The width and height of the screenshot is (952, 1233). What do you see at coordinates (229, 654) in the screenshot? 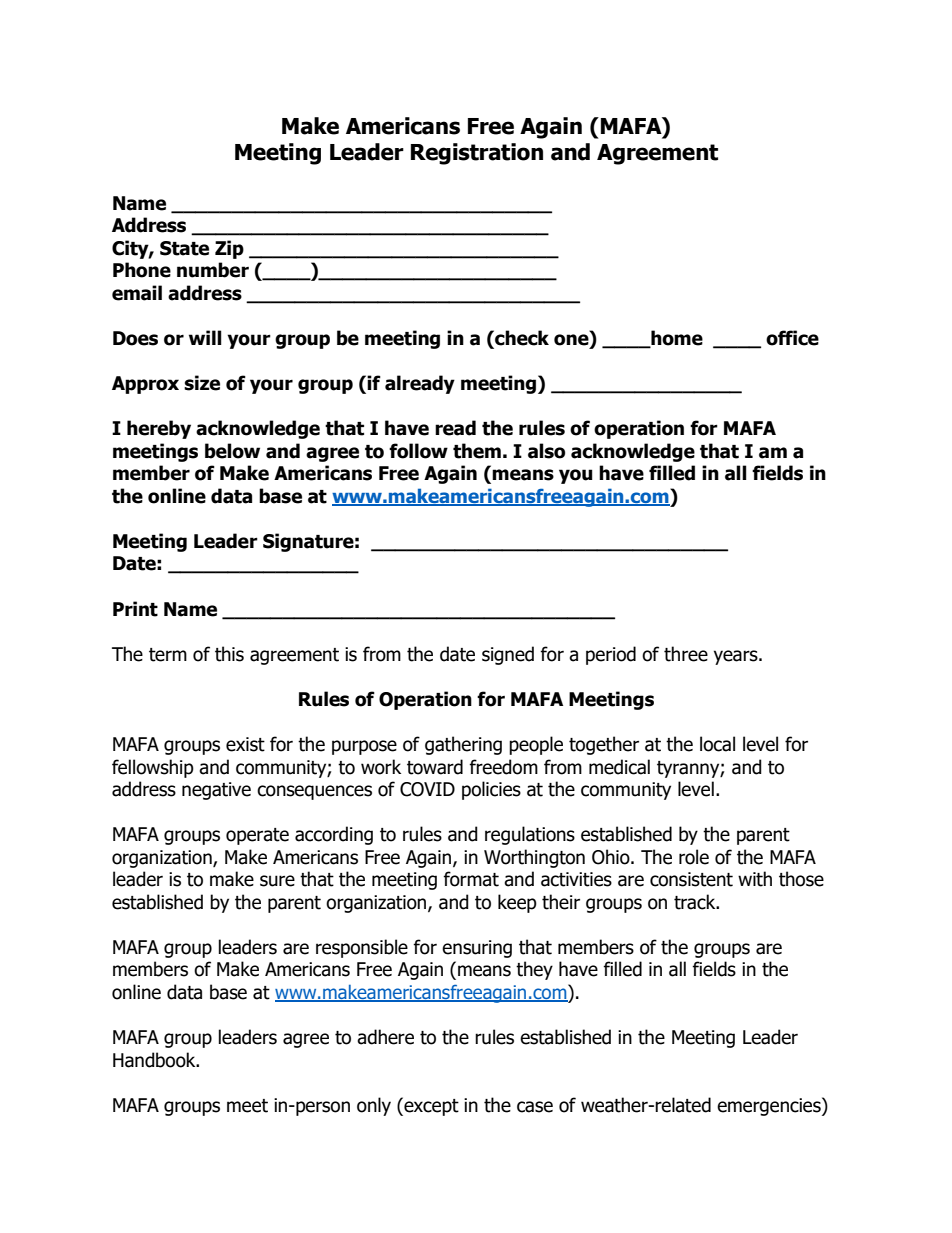
I see `this` at bounding box center [229, 654].
